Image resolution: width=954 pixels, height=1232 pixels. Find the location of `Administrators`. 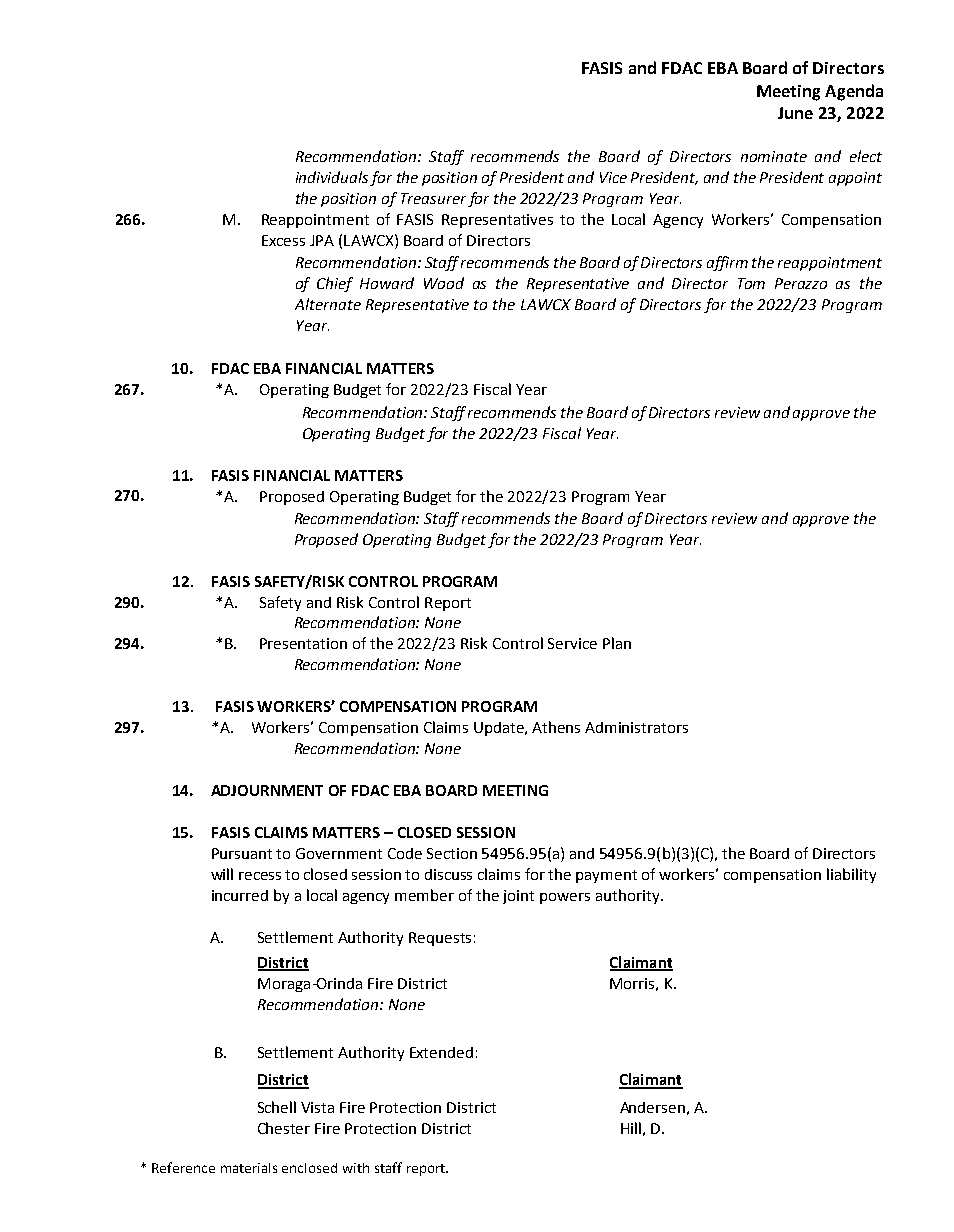

Administrators is located at coordinates (636, 727).
